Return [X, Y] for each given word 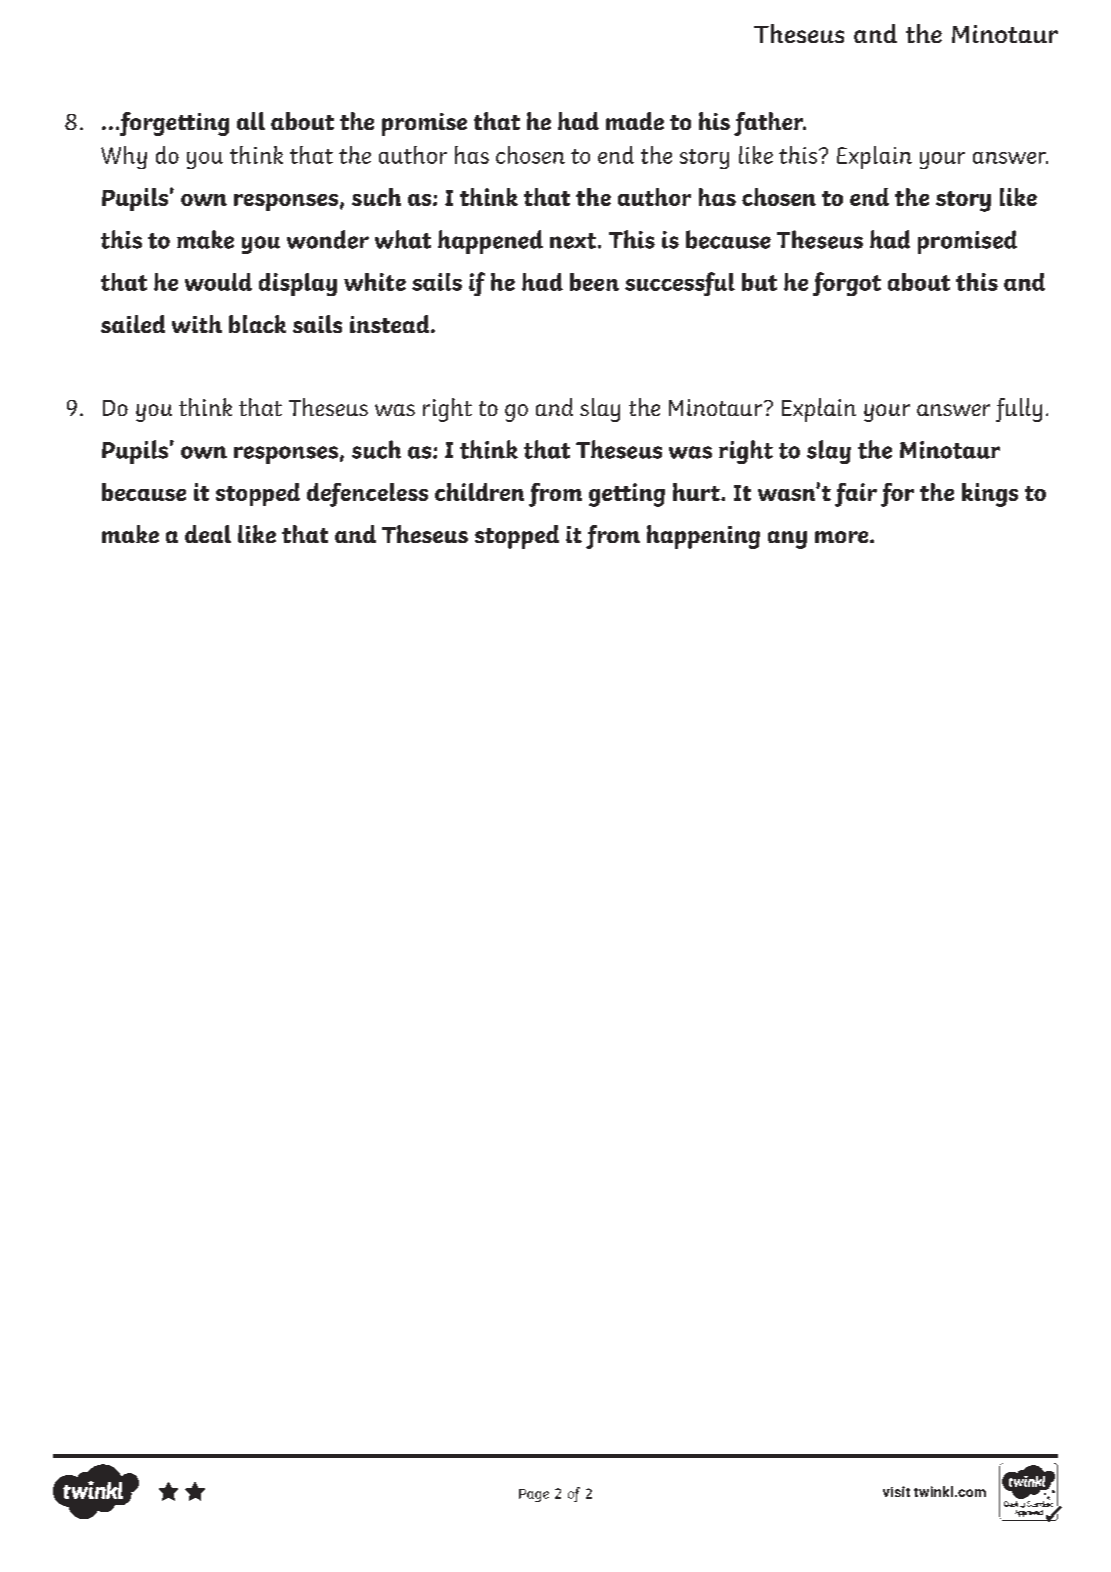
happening [703, 537]
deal [208, 534]
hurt [697, 492]
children [479, 492]
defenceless [367, 495]
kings [990, 495]
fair [856, 495]
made [635, 121]
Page [534, 1495]
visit [896, 1491]
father [770, 124]
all [251, 121]
